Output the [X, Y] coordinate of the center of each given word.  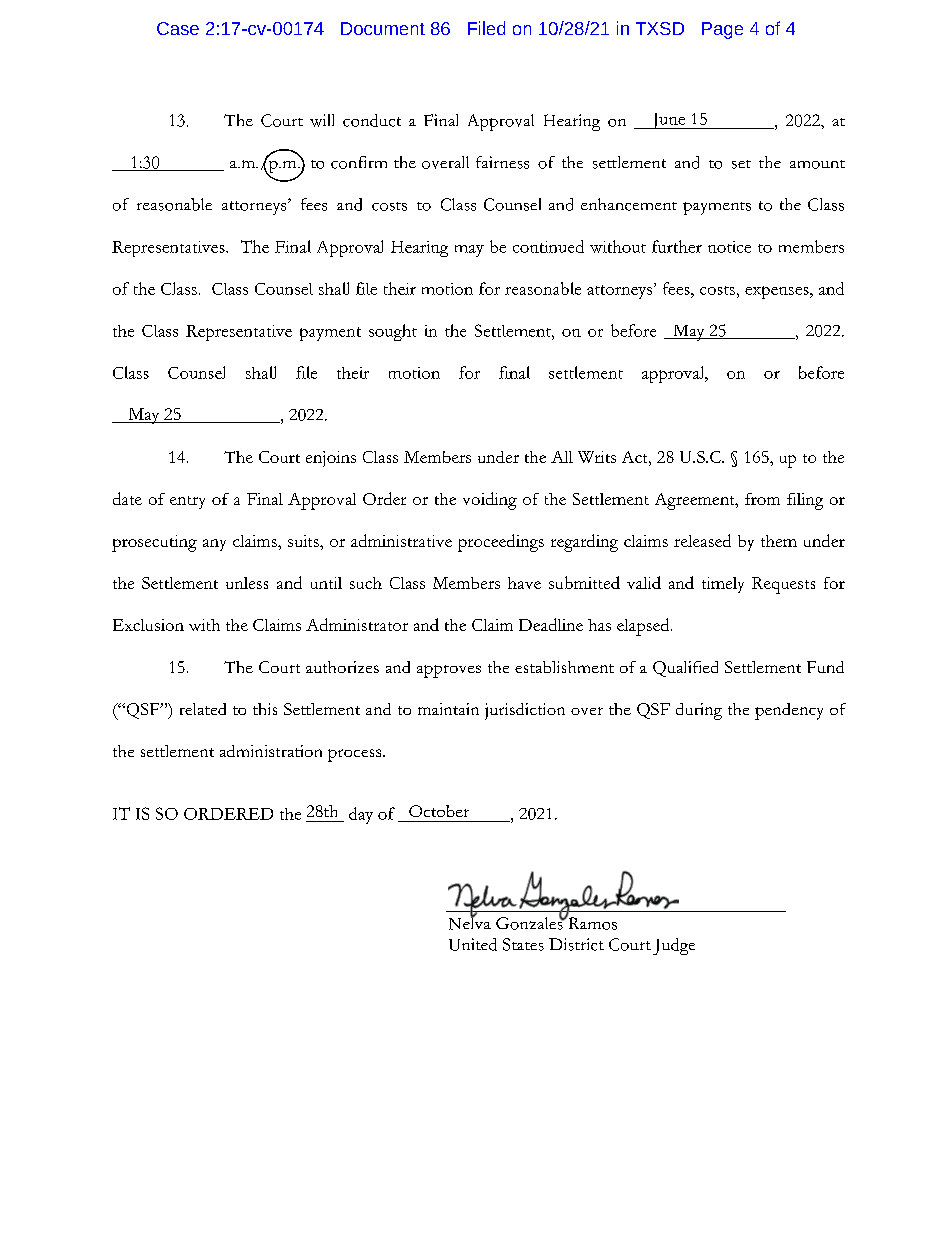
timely [723, 585]
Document [383, 28]
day [361, 815]
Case [178, 28]
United [473, 944]
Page [722, 30]
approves [449, 671]
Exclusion [148, 625]
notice [729, 247]
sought [393, 332]
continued [548, 246]
